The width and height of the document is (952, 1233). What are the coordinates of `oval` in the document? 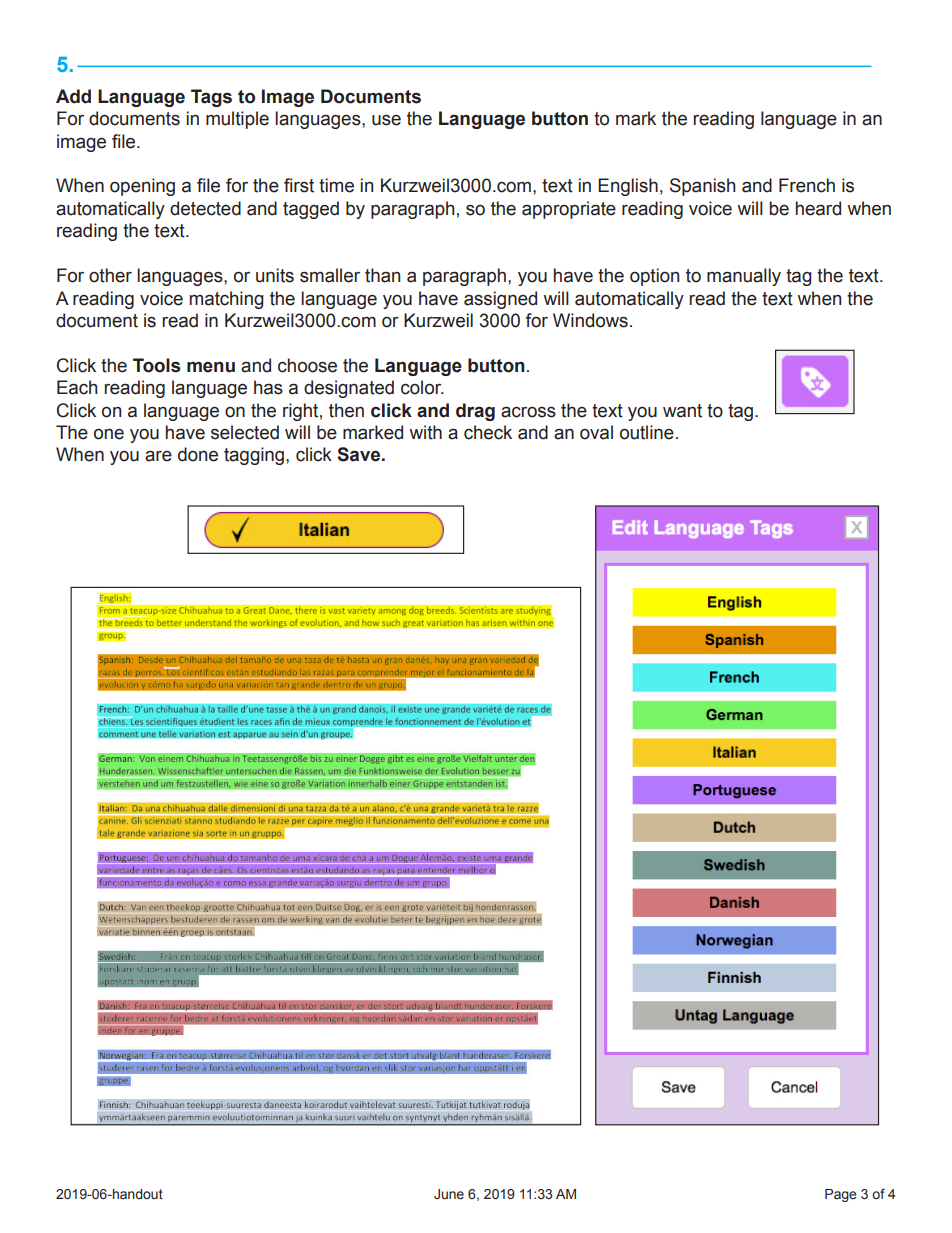 It's located at (596, 432).
